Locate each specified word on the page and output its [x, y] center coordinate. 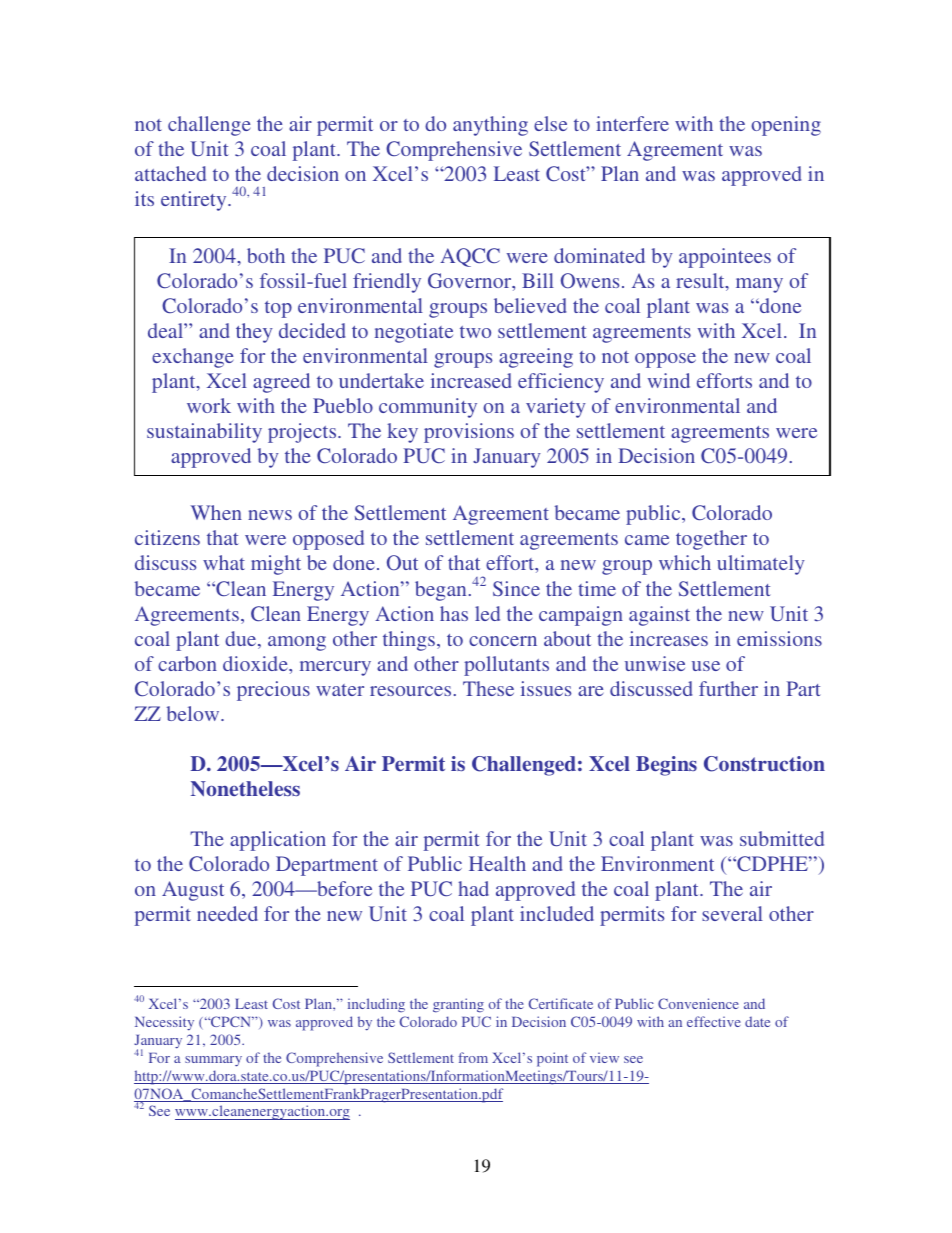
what [224, 562]
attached [170, 173]
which [685, 562]
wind [669, 380]
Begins [666, 766]
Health [497, 863]
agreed [281, 383]
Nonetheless [245, 789]
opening [786, 126]
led [487, 613]
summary [213, 1061]
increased [471, 380]
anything [490, 126]
